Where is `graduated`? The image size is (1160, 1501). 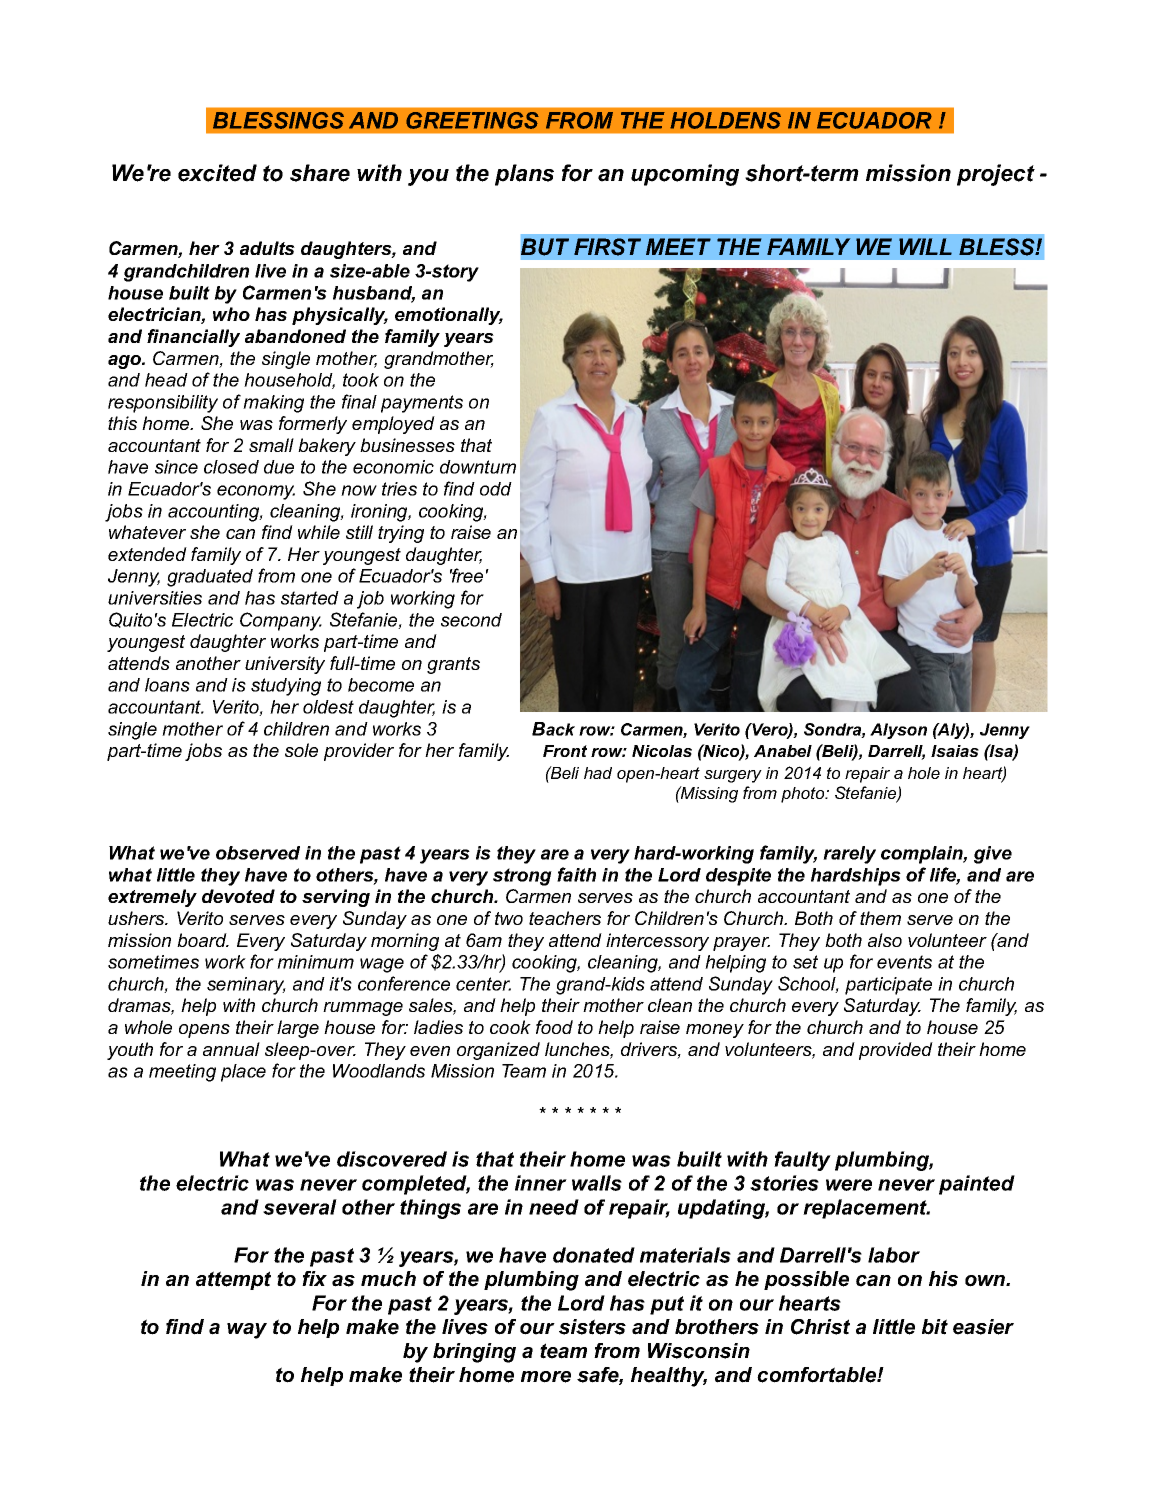
graduated is located at coordinates (210, 578).
